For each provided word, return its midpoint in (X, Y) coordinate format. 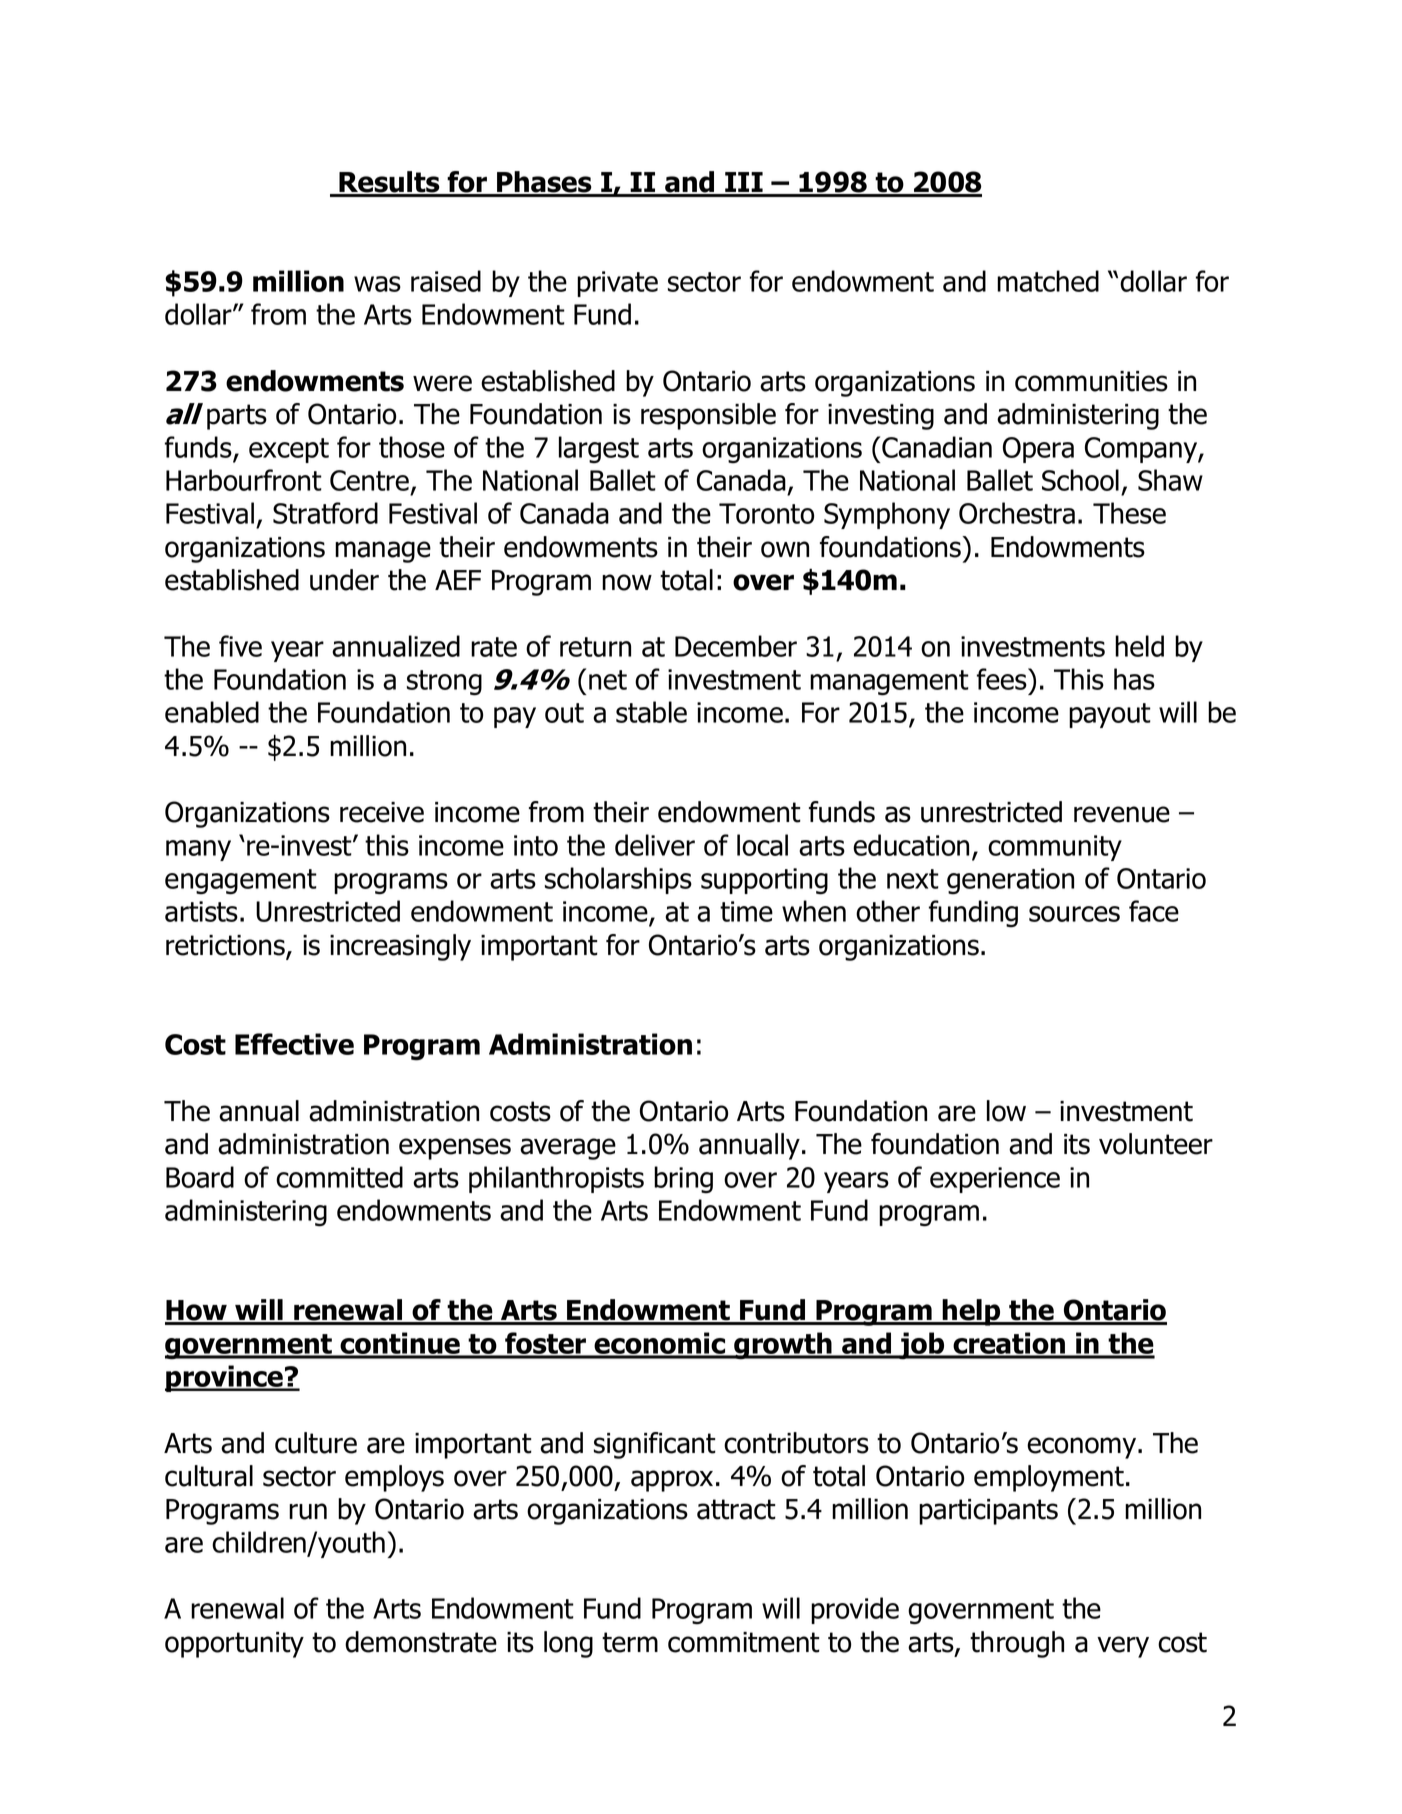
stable (651, 712)
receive (382, 812)
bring (683, 1180)
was (377, 284)
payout (1110, 715)
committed (339, 1177)
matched (1048, 281)
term (630, 1642)
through (1017, 1644)
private (617, 284)
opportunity (234, 1645)
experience (995, 1180)
